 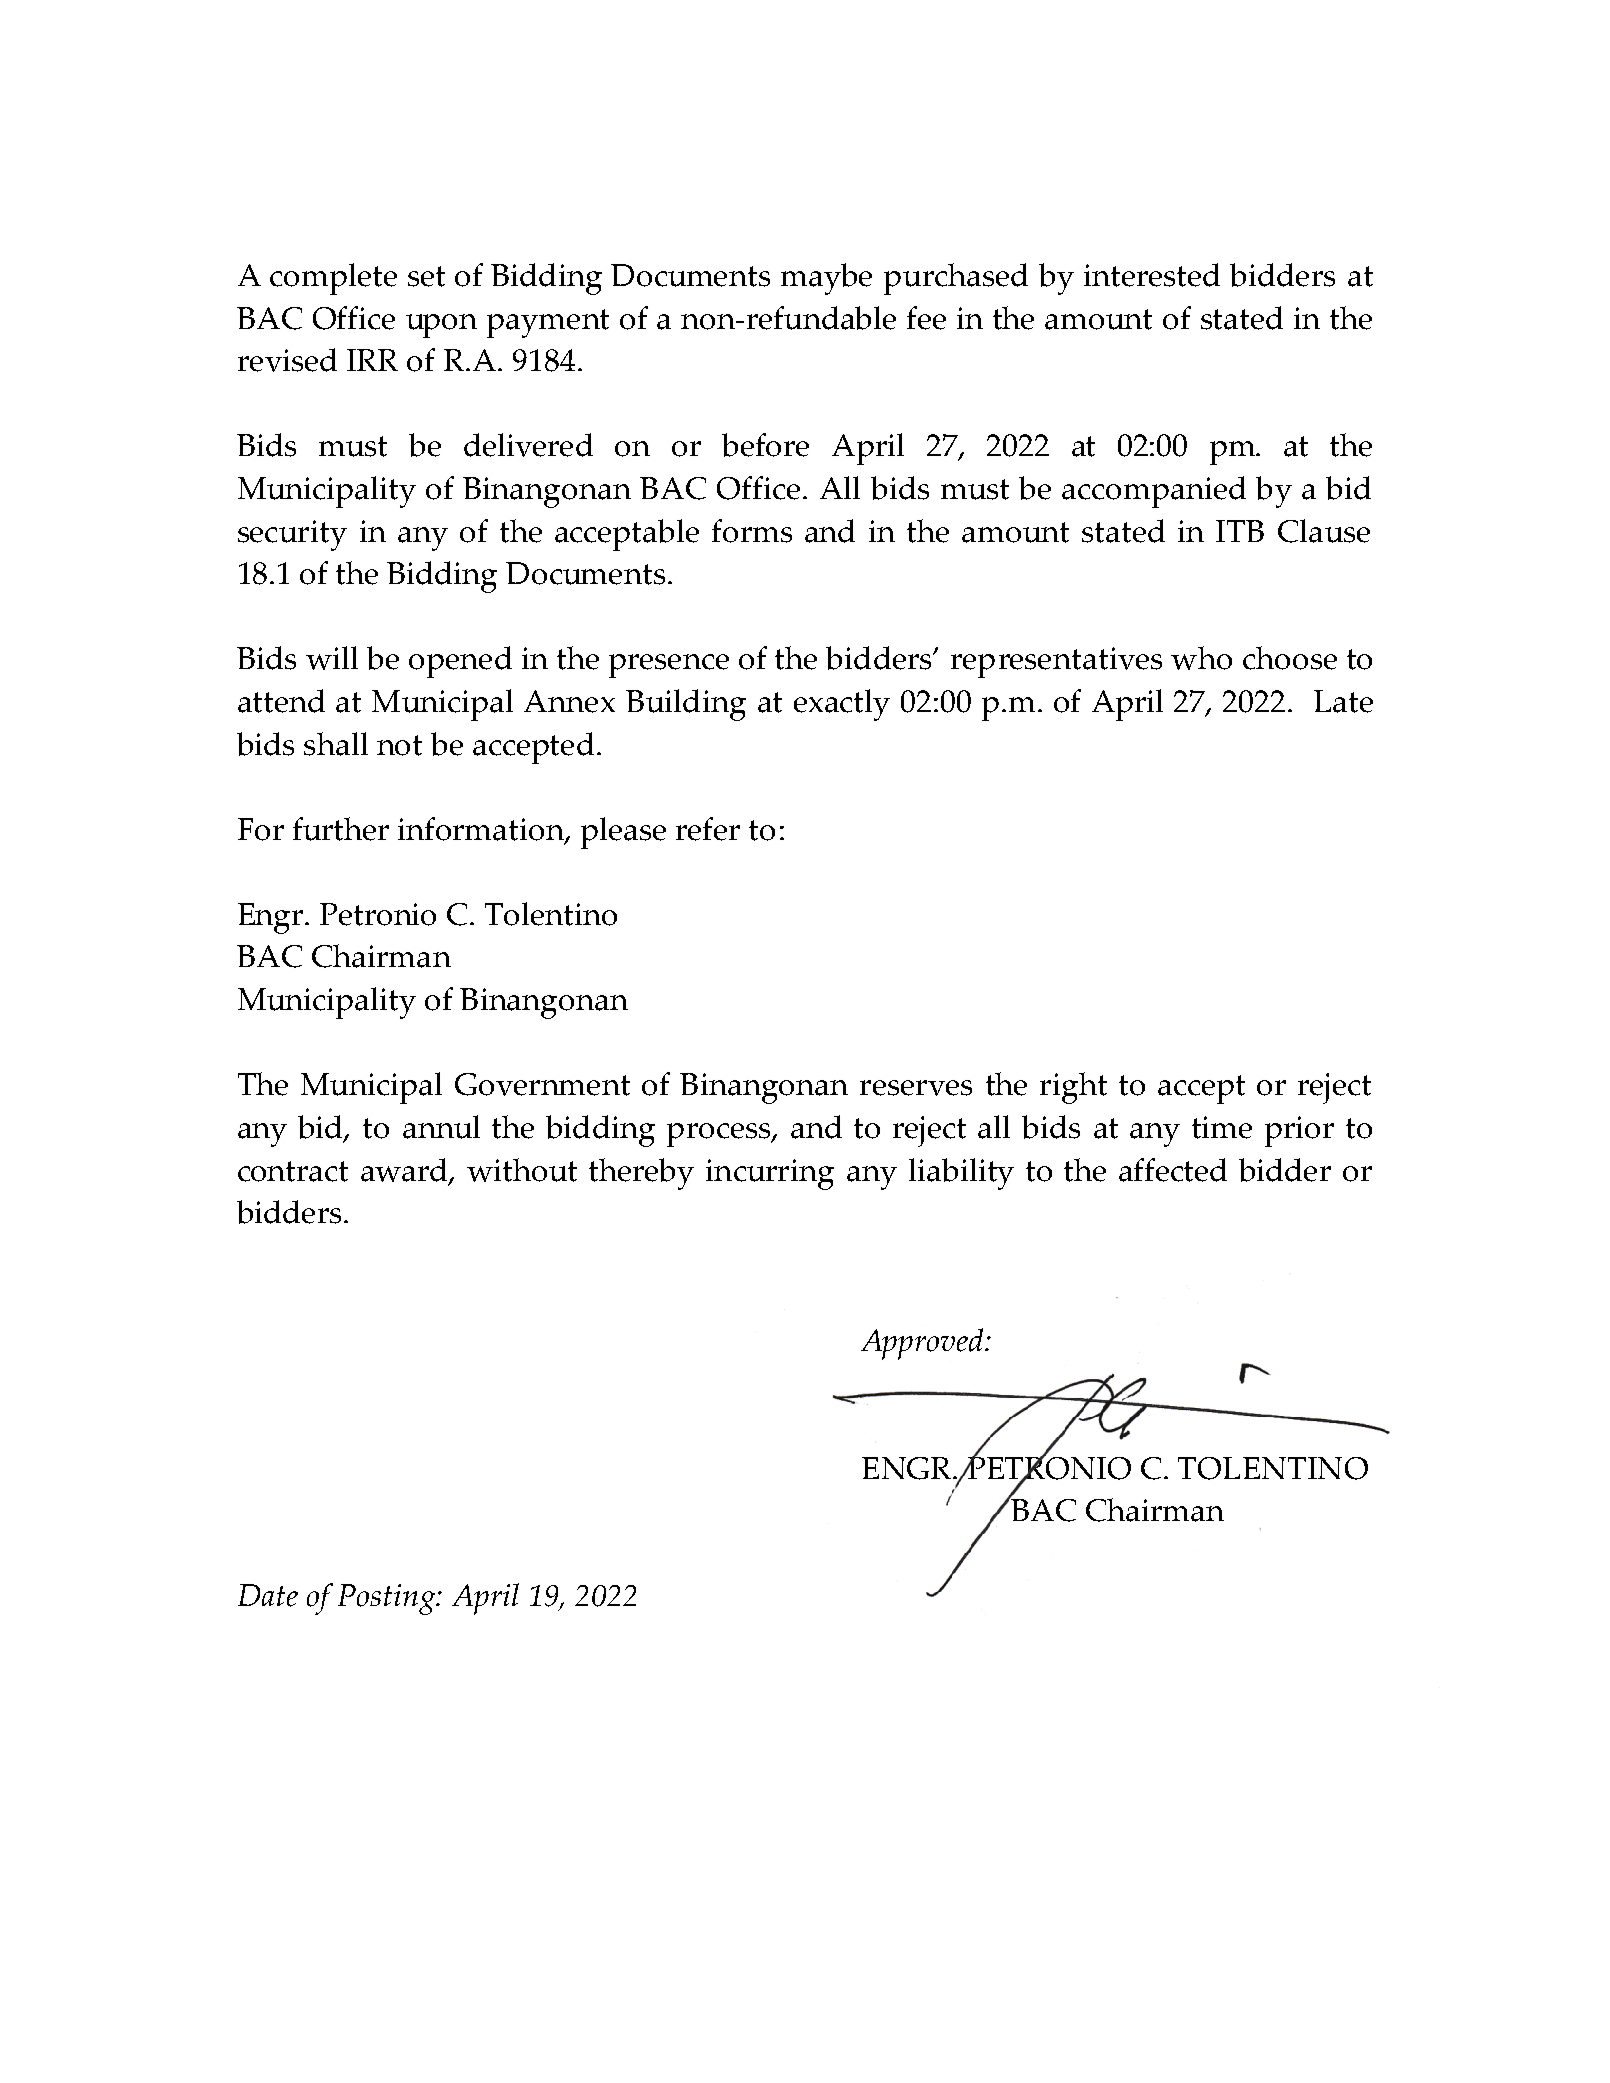 What do you see at coordinates (826, 279) in the screenshot?
I see `maybe` at bounding box center [826, 279].
